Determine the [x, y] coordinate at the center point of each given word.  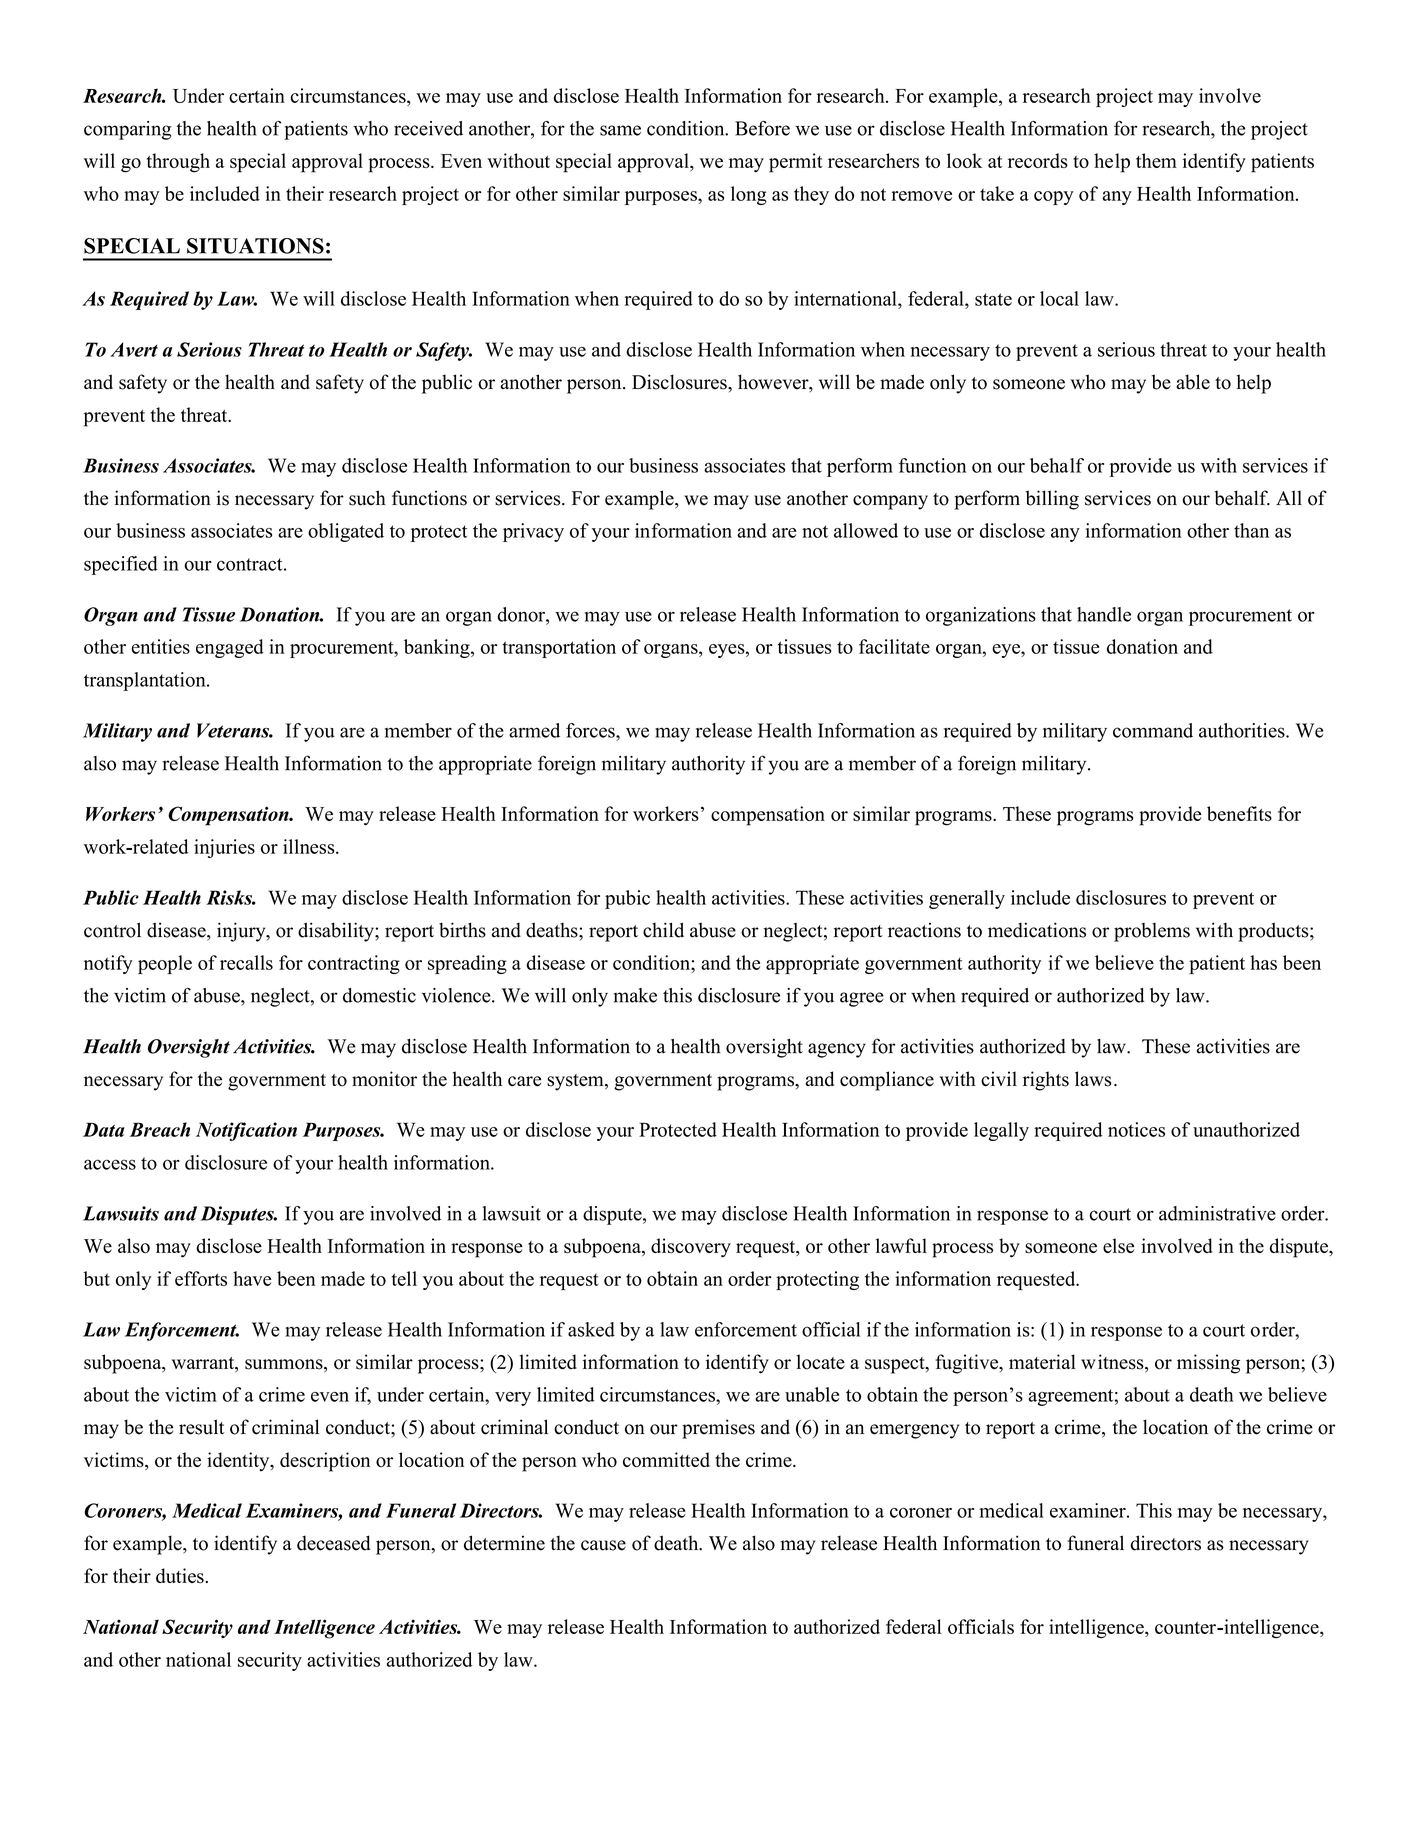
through [178, 163]
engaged [230, 648]
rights [1046, 1081]
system [576, 1082]
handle [1104, 614]
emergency [914, 1431]
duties [181, 1576]
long [749, 195]
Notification [246, 1131]
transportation [559, 648]
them [1156, 160]
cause [603, 1545]
